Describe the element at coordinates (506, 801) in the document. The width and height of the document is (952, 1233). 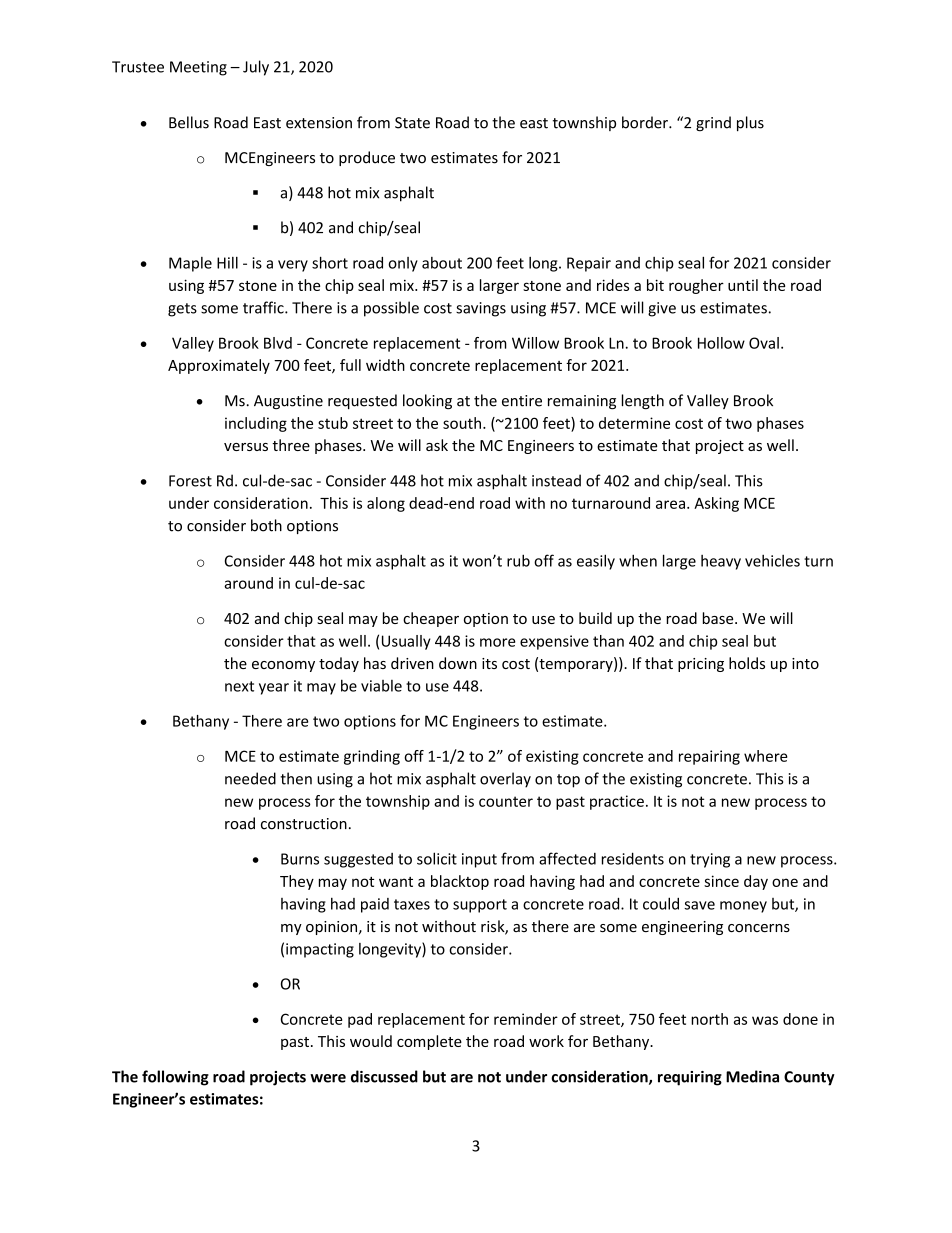
I see `counter` at that location.
